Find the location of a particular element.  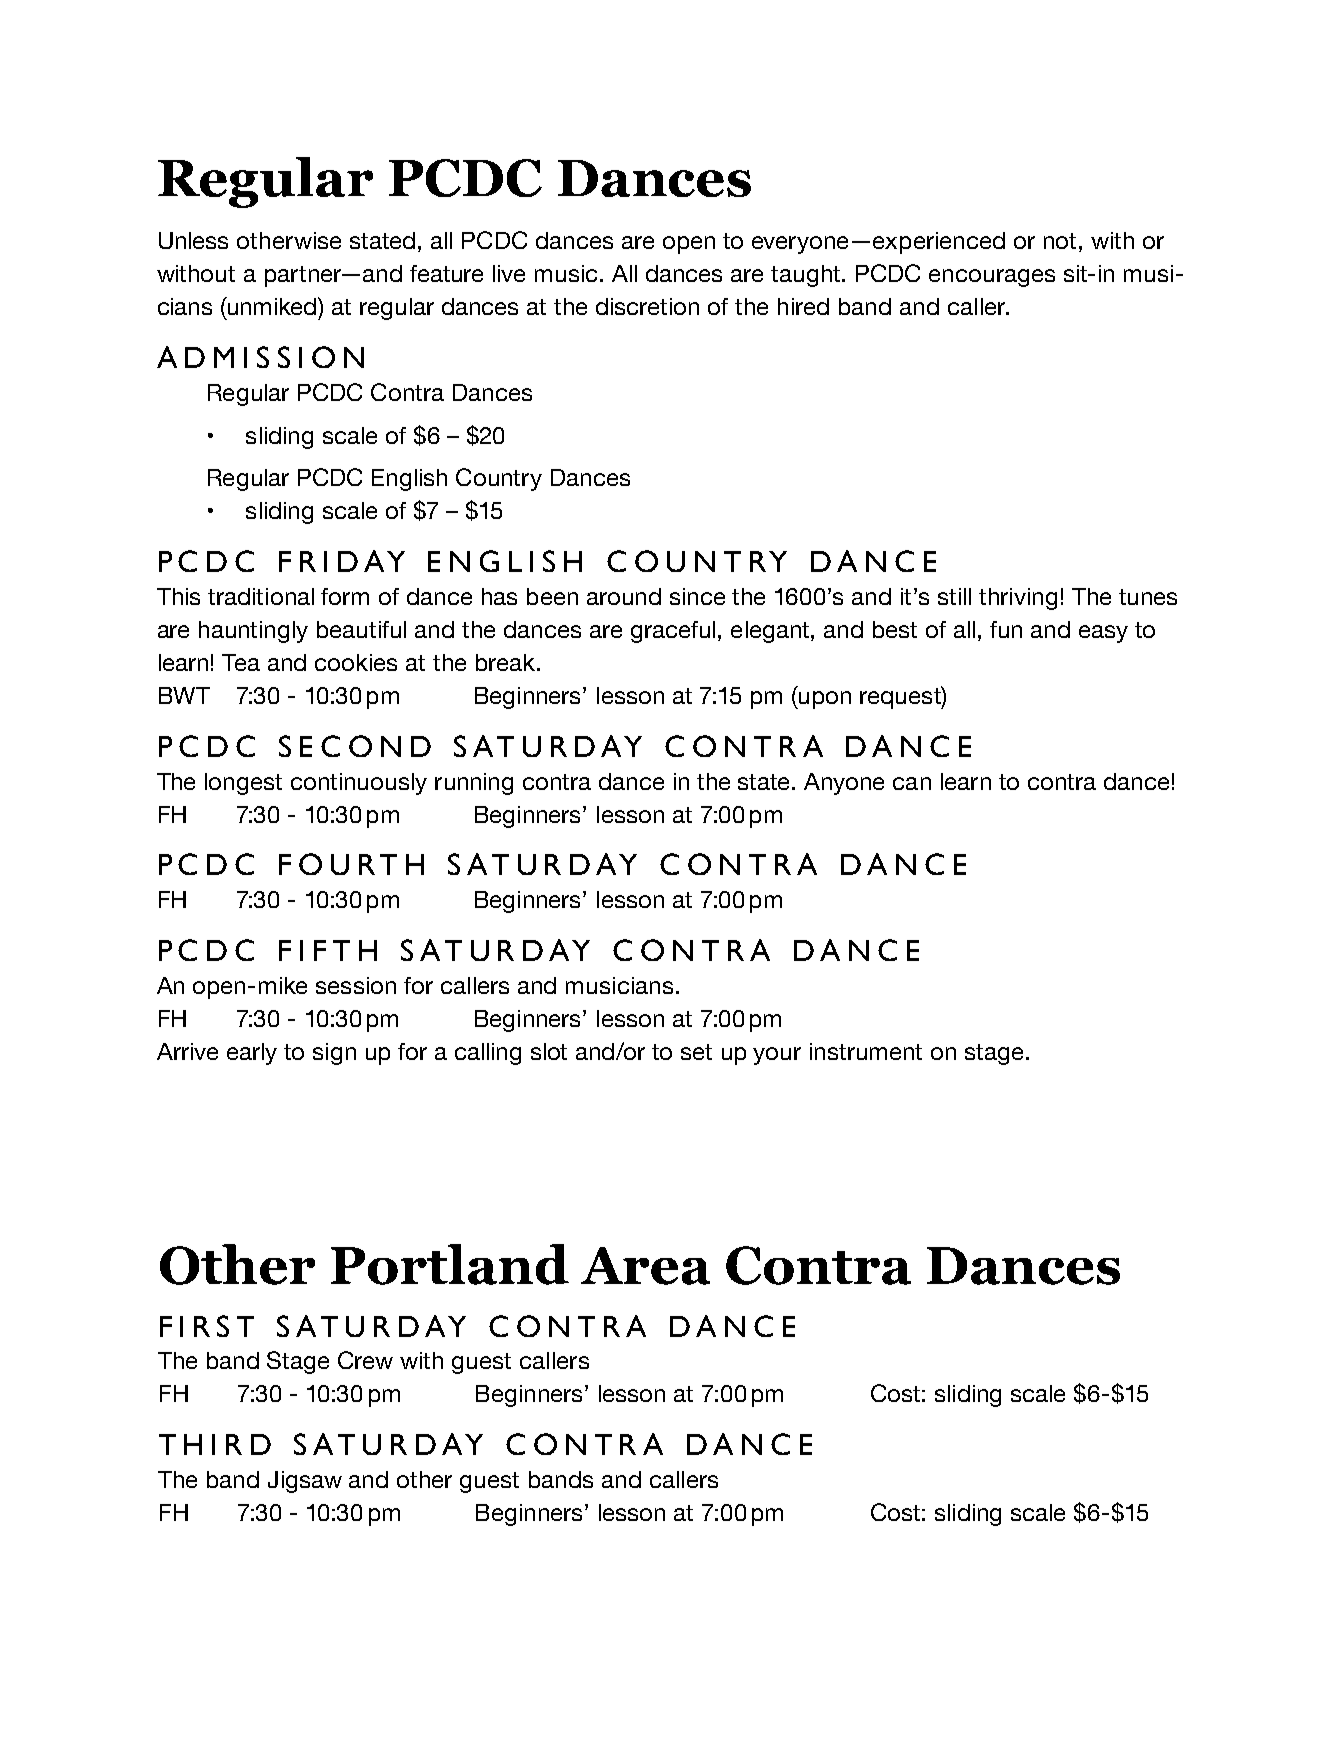

encourages is located at coordinates (992, 278).
